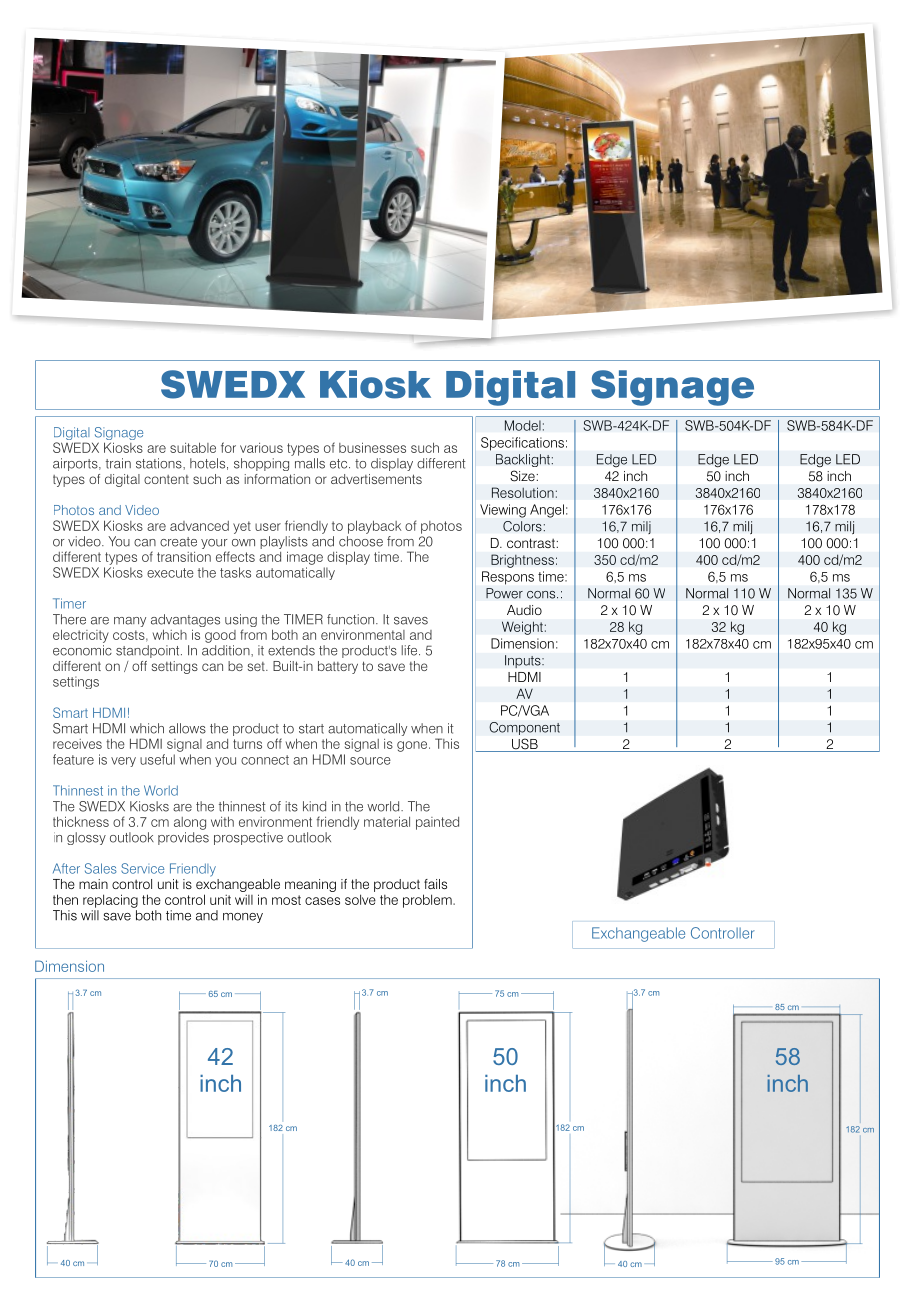 Image resolution: width=924 pixels, height=1308 pixels. What do you see at coordinates (305, 558) in the screenshot?
I see `image` at bounding box center [305, 558].
